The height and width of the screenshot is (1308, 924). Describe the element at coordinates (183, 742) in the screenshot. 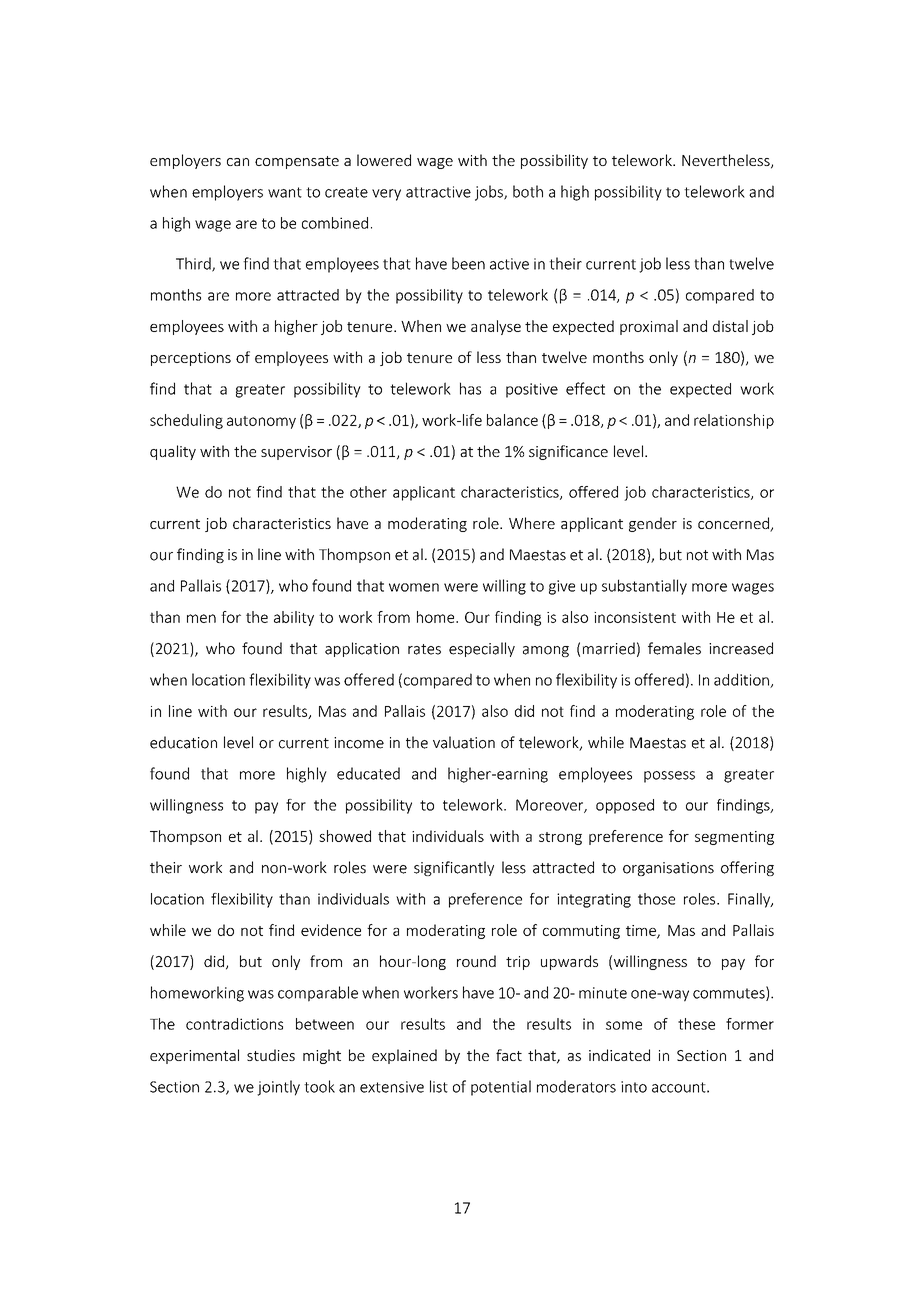

I see `education` at that location.
